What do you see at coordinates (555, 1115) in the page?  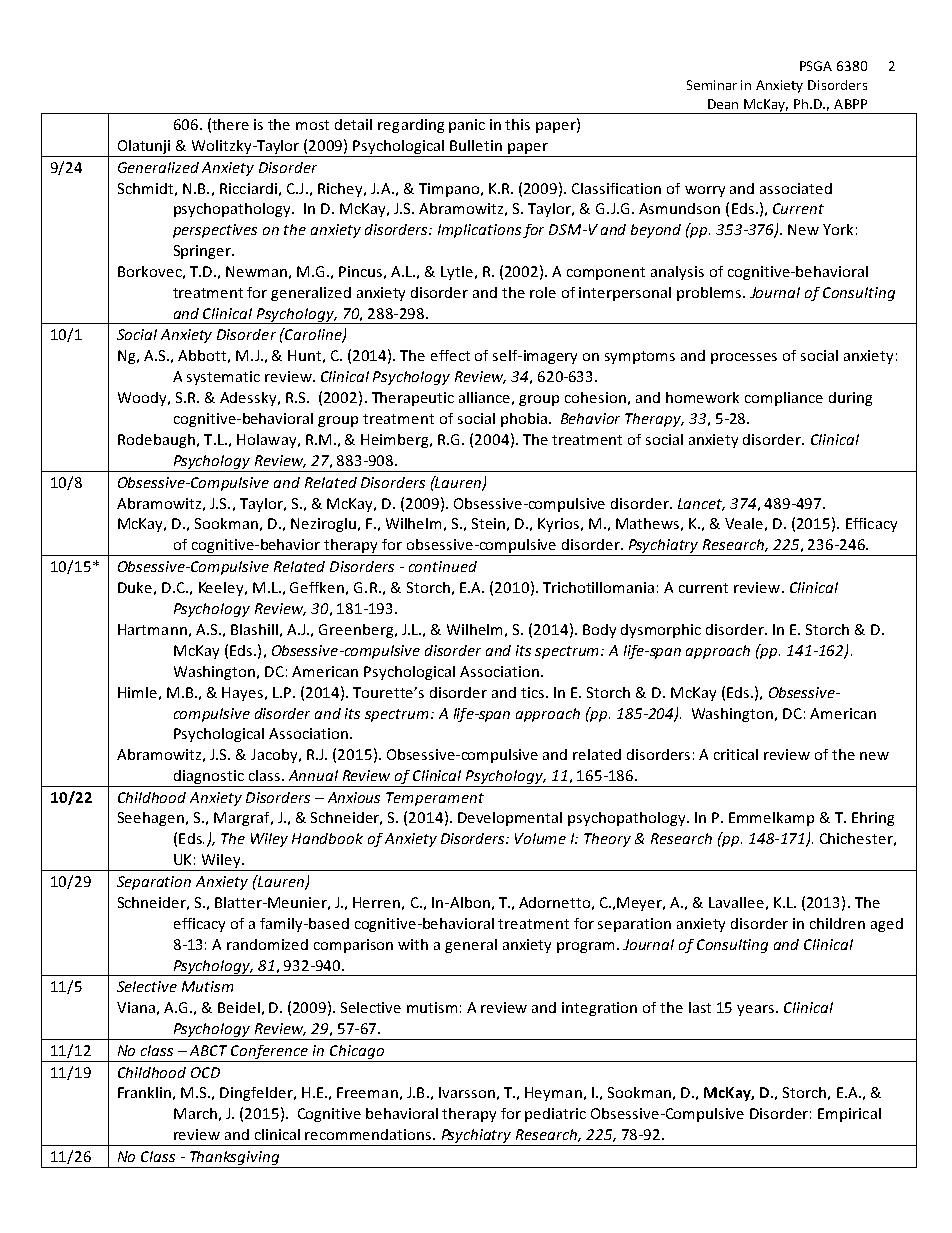 I see `pediatric` at bounding box center [555, 1115].
